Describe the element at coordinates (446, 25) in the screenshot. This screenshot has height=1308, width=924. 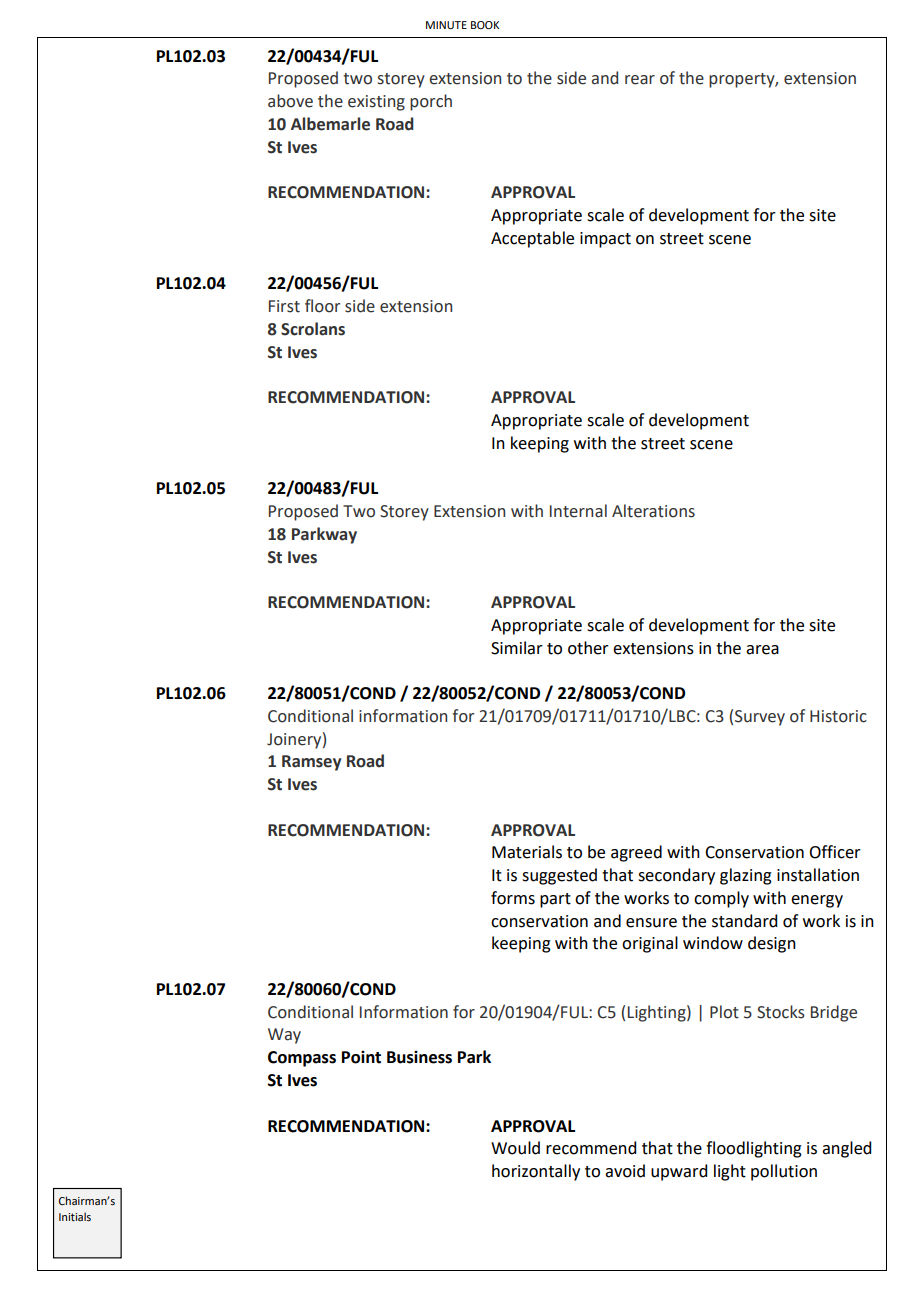
I see `MINUTE` at that location.
